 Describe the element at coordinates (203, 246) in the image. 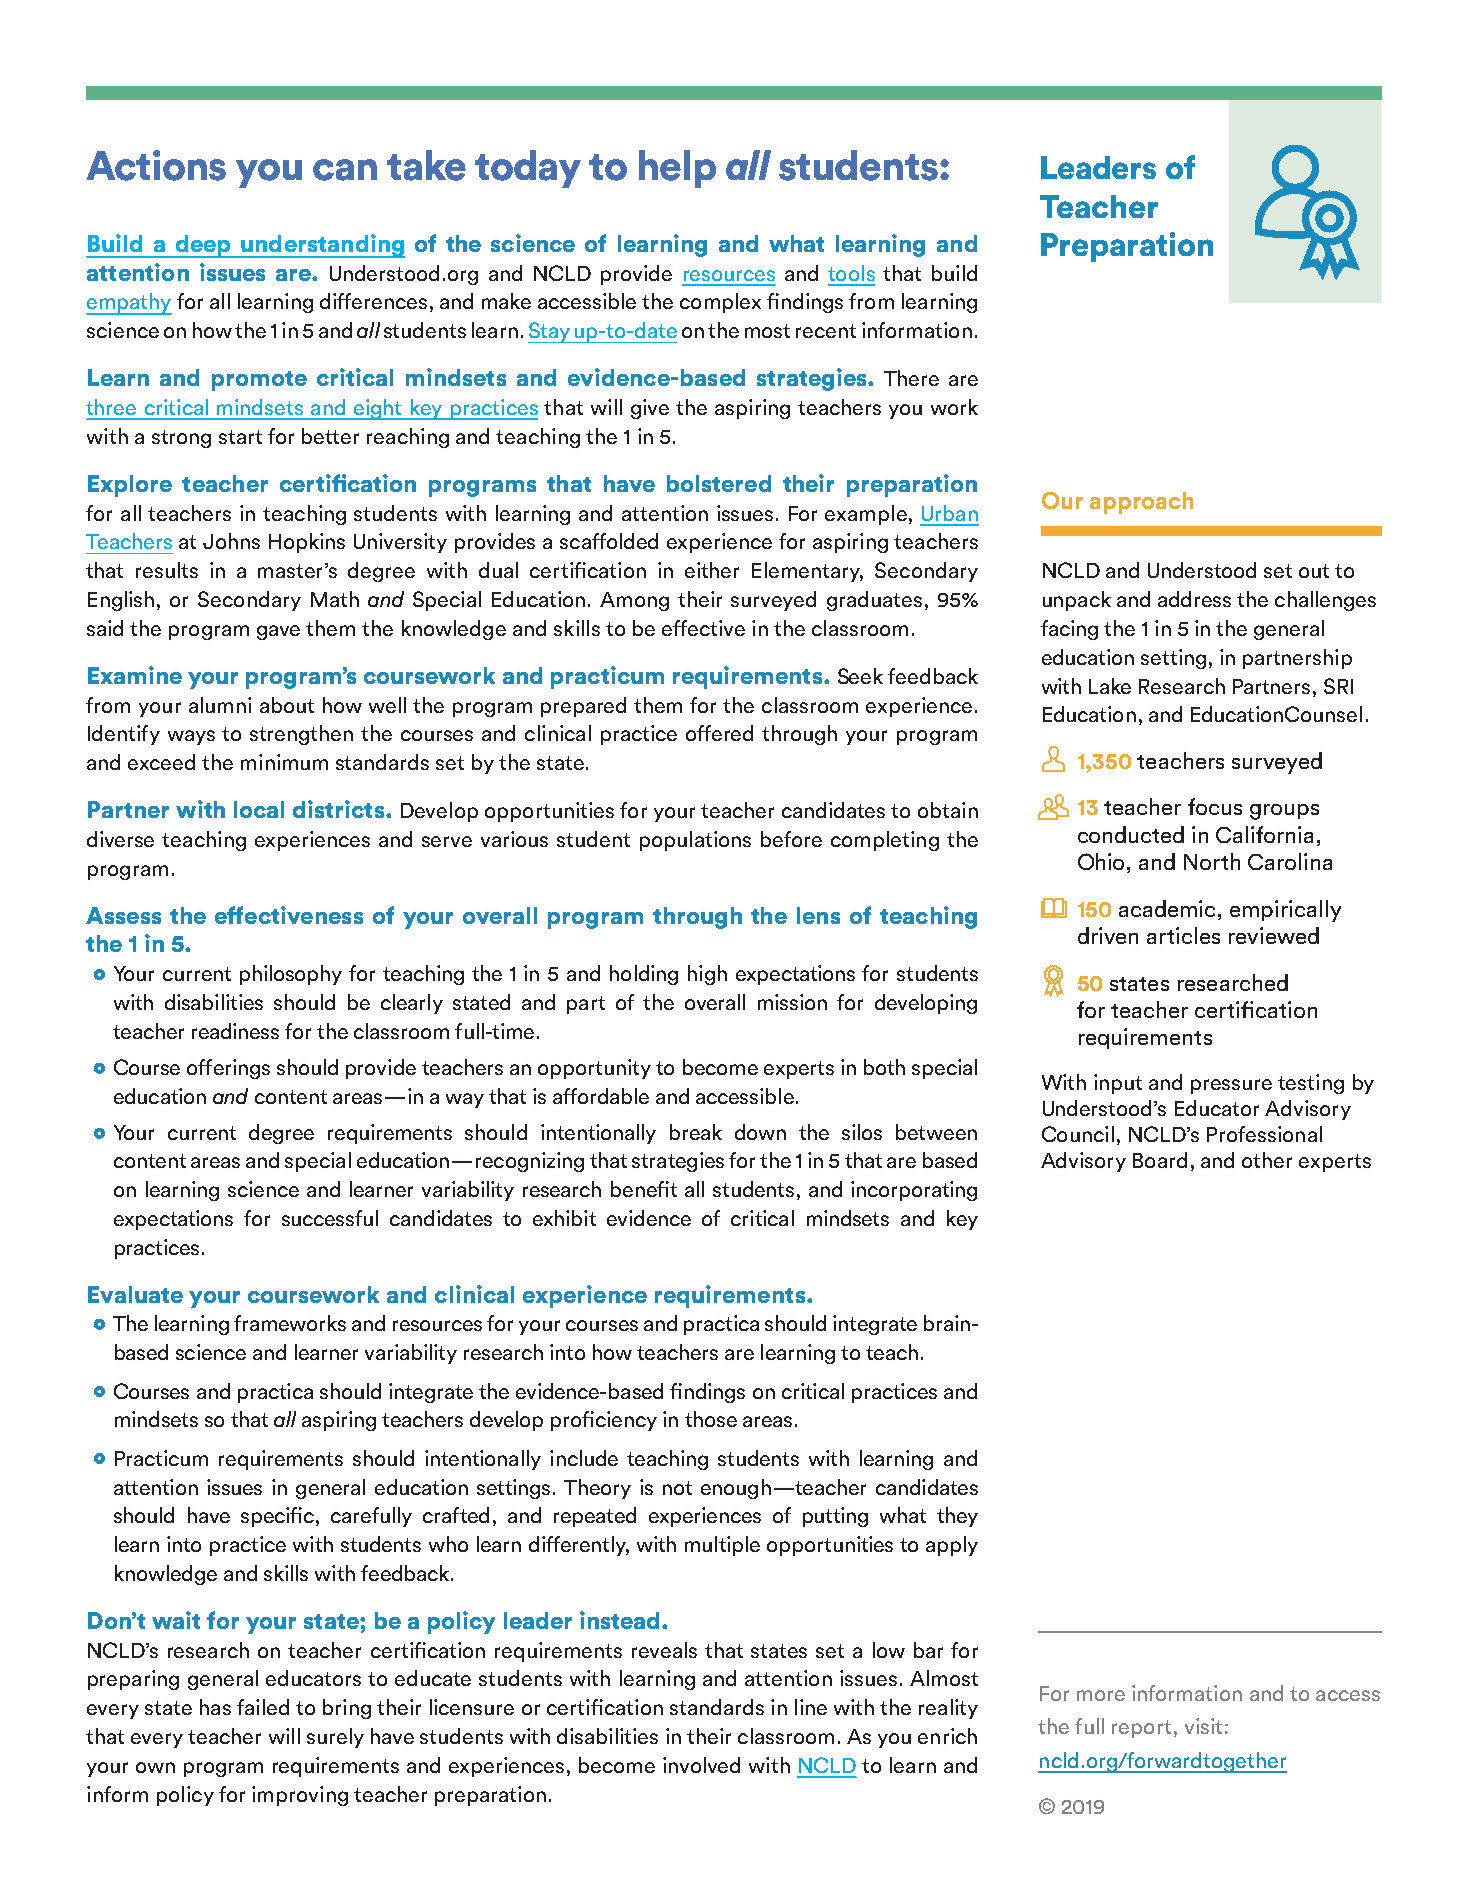

I see `deep` at that location.
